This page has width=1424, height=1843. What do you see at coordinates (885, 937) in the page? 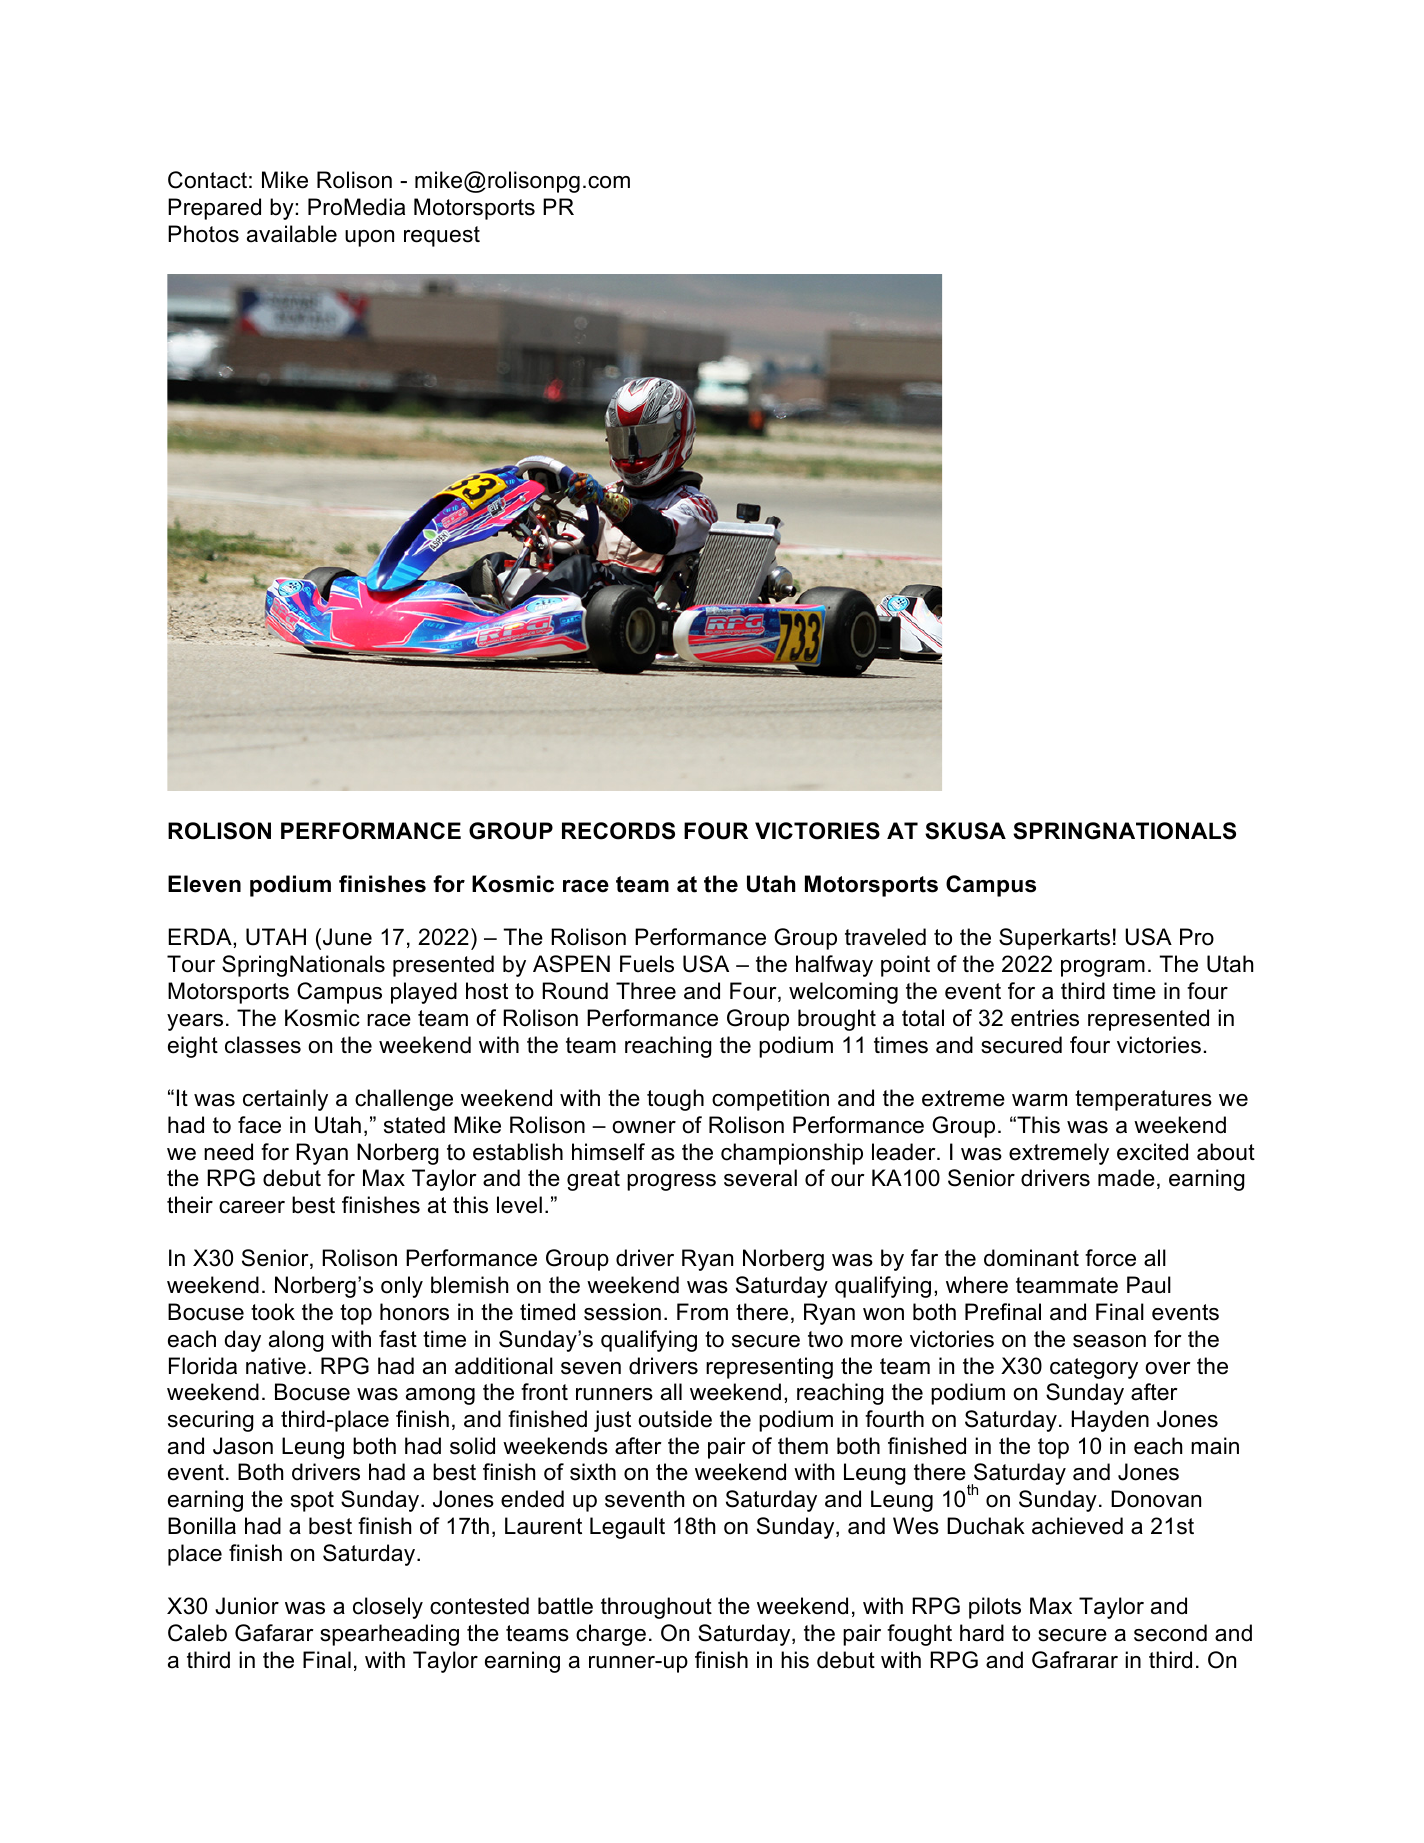
I see `traveled` at bounding box center [885, 937].
